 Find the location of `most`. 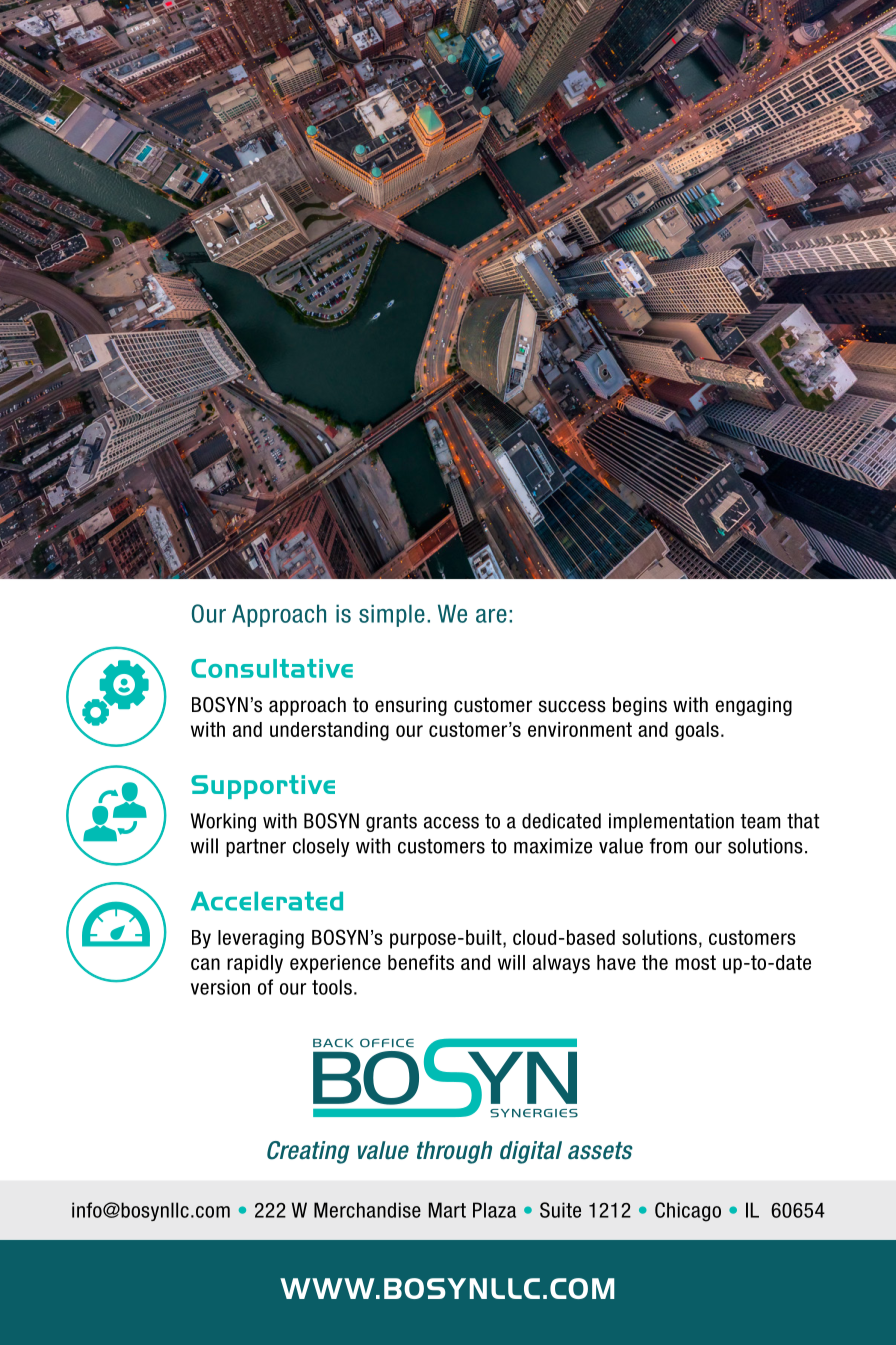

most is located at coordinates (696, 962).
